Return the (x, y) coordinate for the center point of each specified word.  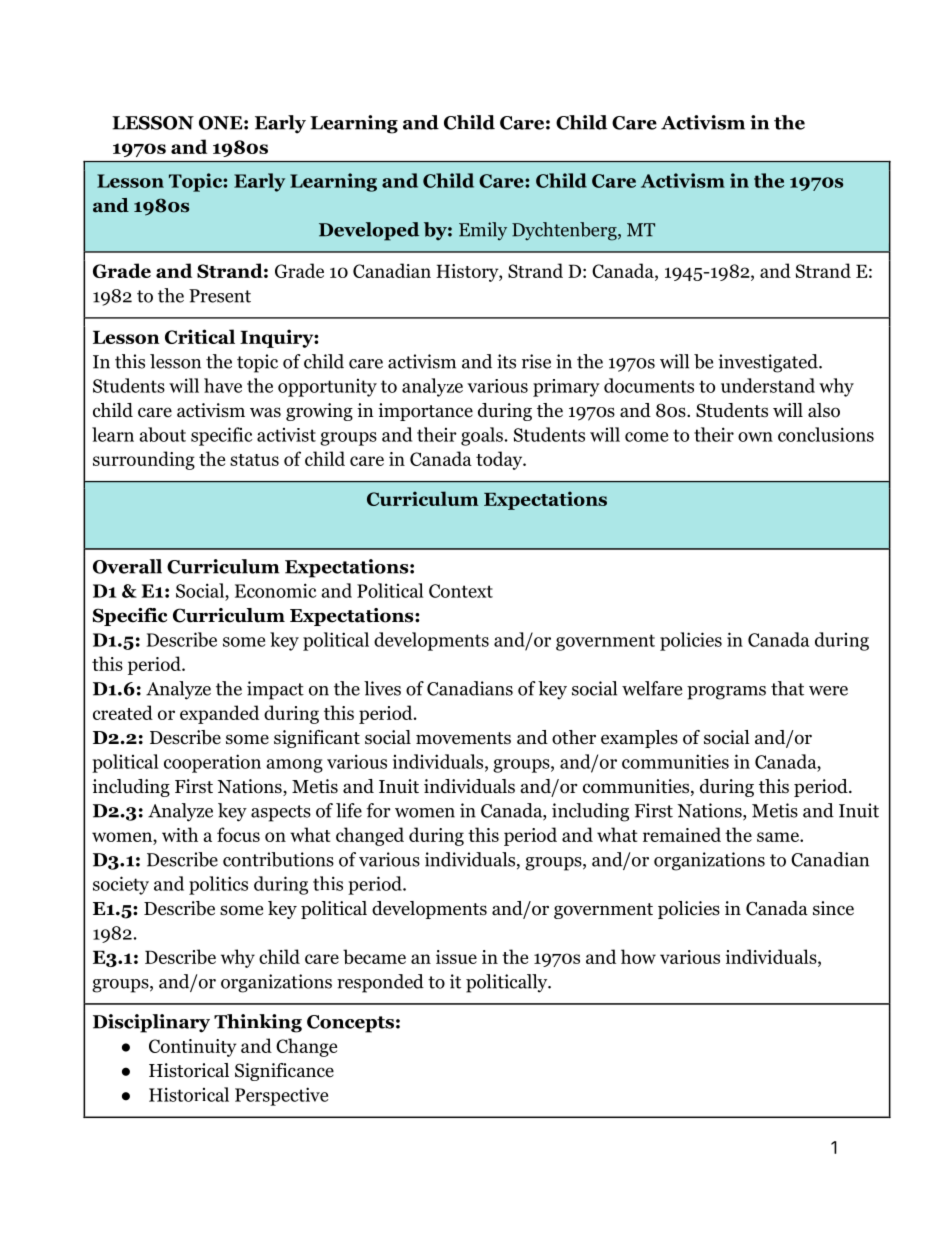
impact (275, 690)
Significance (284, 1072)
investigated (769, 363)
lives (382, 688)
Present (220, 296)
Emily (483, 231)
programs (726, 693)
